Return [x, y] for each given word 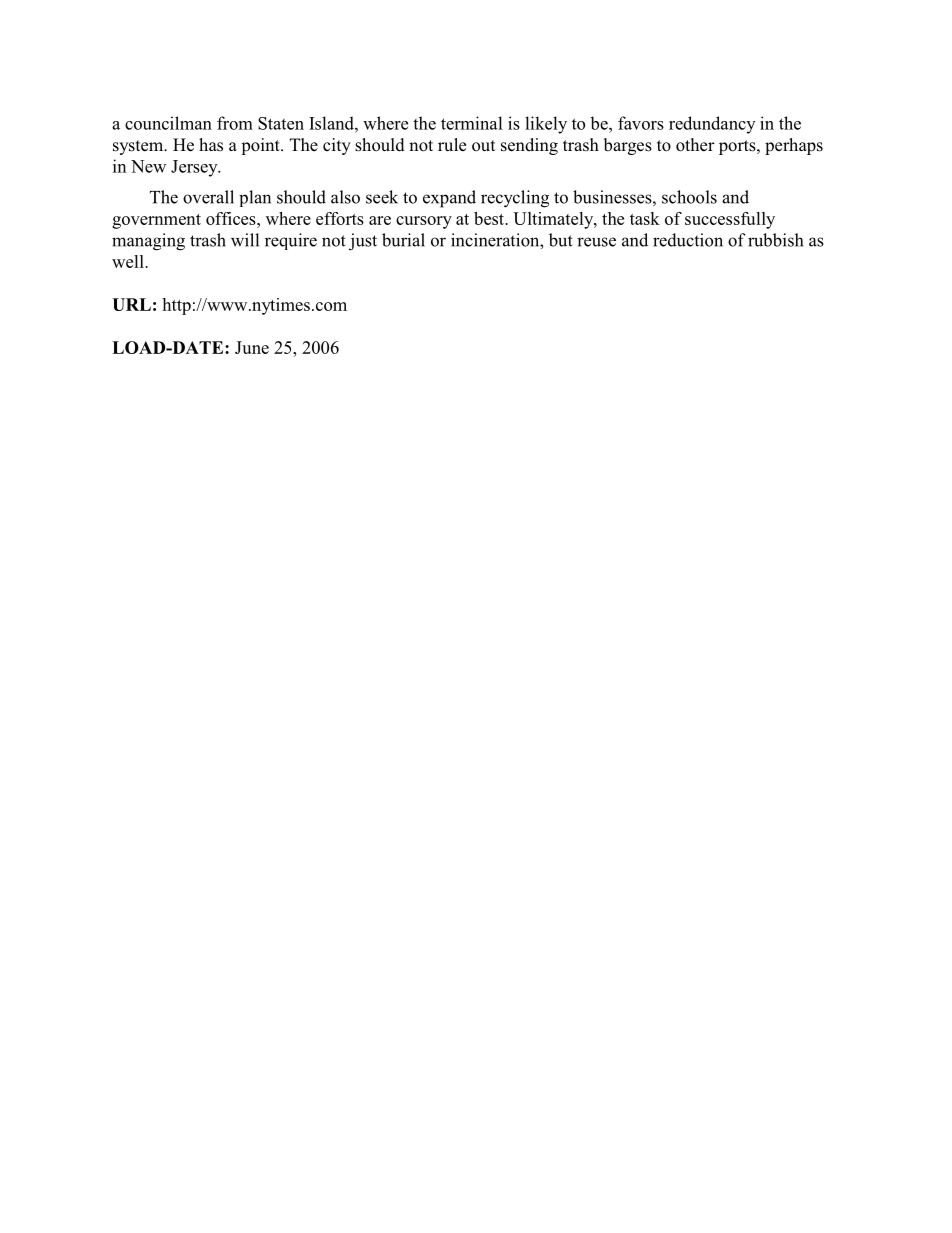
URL [131, 304]
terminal [472, 123]
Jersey [195, 168]
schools [689, 197]
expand [449, 199]
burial [403, 240]
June [252, 347]
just [363, 242]
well [129, 261]
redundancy [712, 125]
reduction [688, 240]
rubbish [775, 240]
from [235, 123]
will [245, 240]
